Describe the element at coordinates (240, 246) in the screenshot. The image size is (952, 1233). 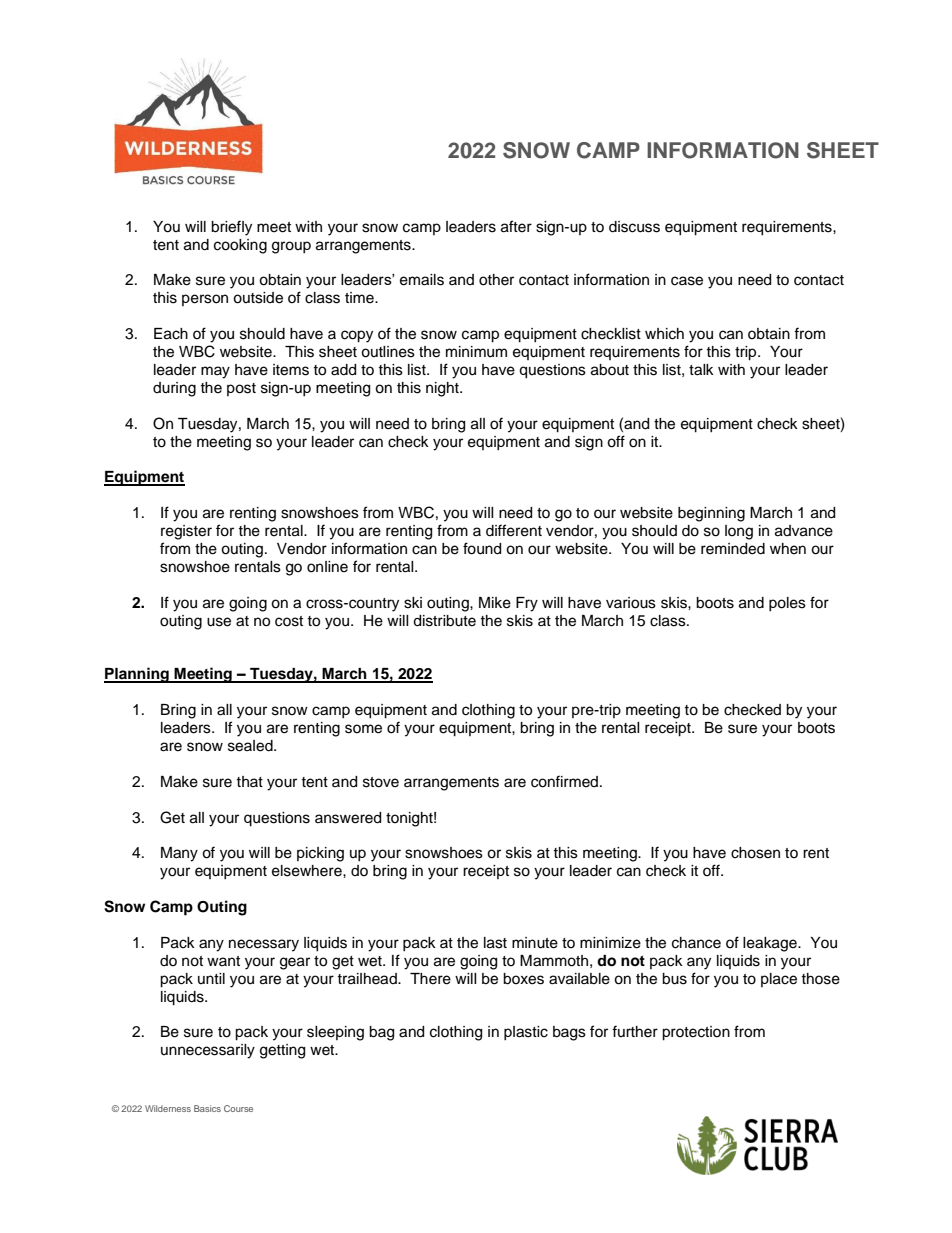
I see `cooking` at that location.
